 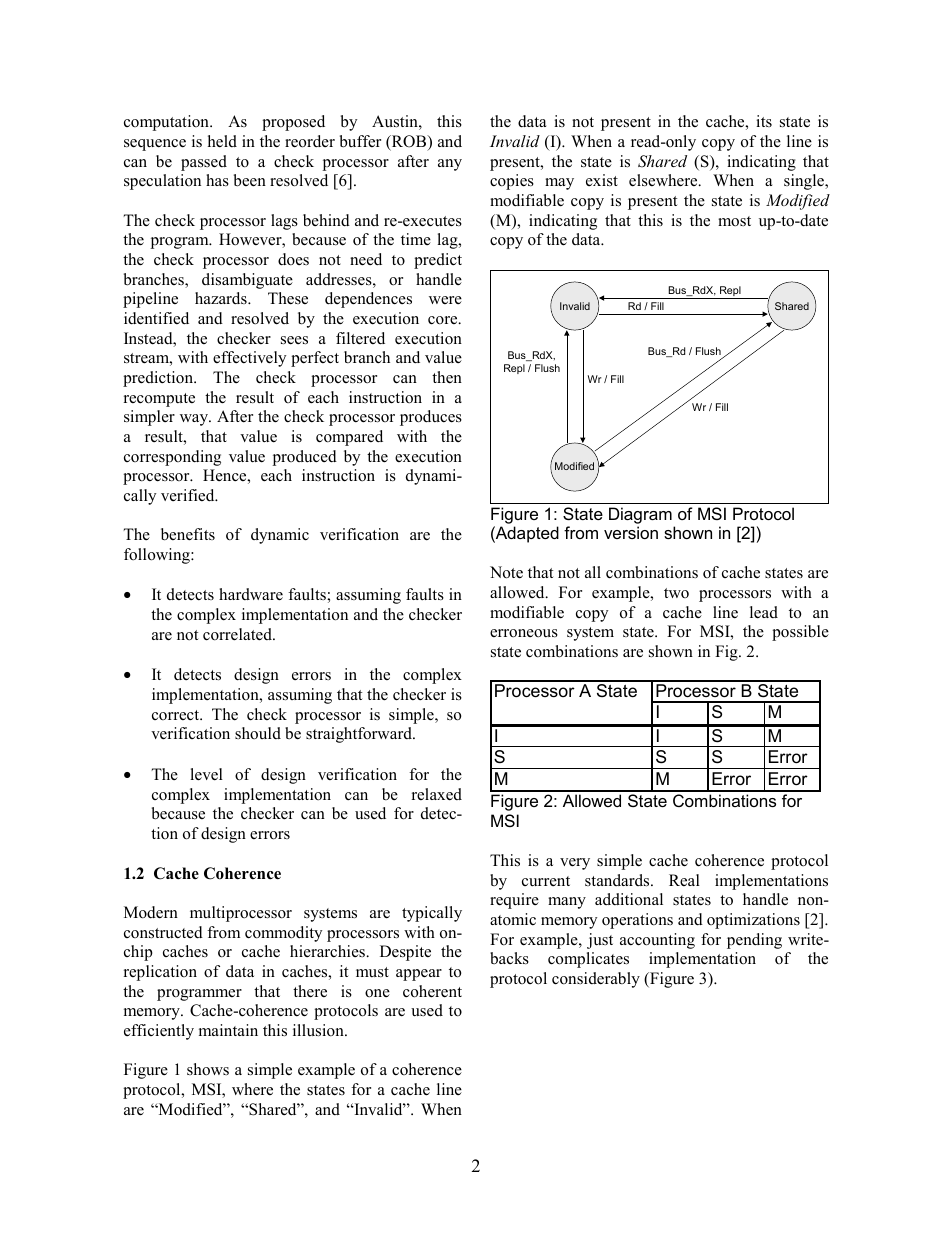 I want to click on held, so click(x=222, y=141).
